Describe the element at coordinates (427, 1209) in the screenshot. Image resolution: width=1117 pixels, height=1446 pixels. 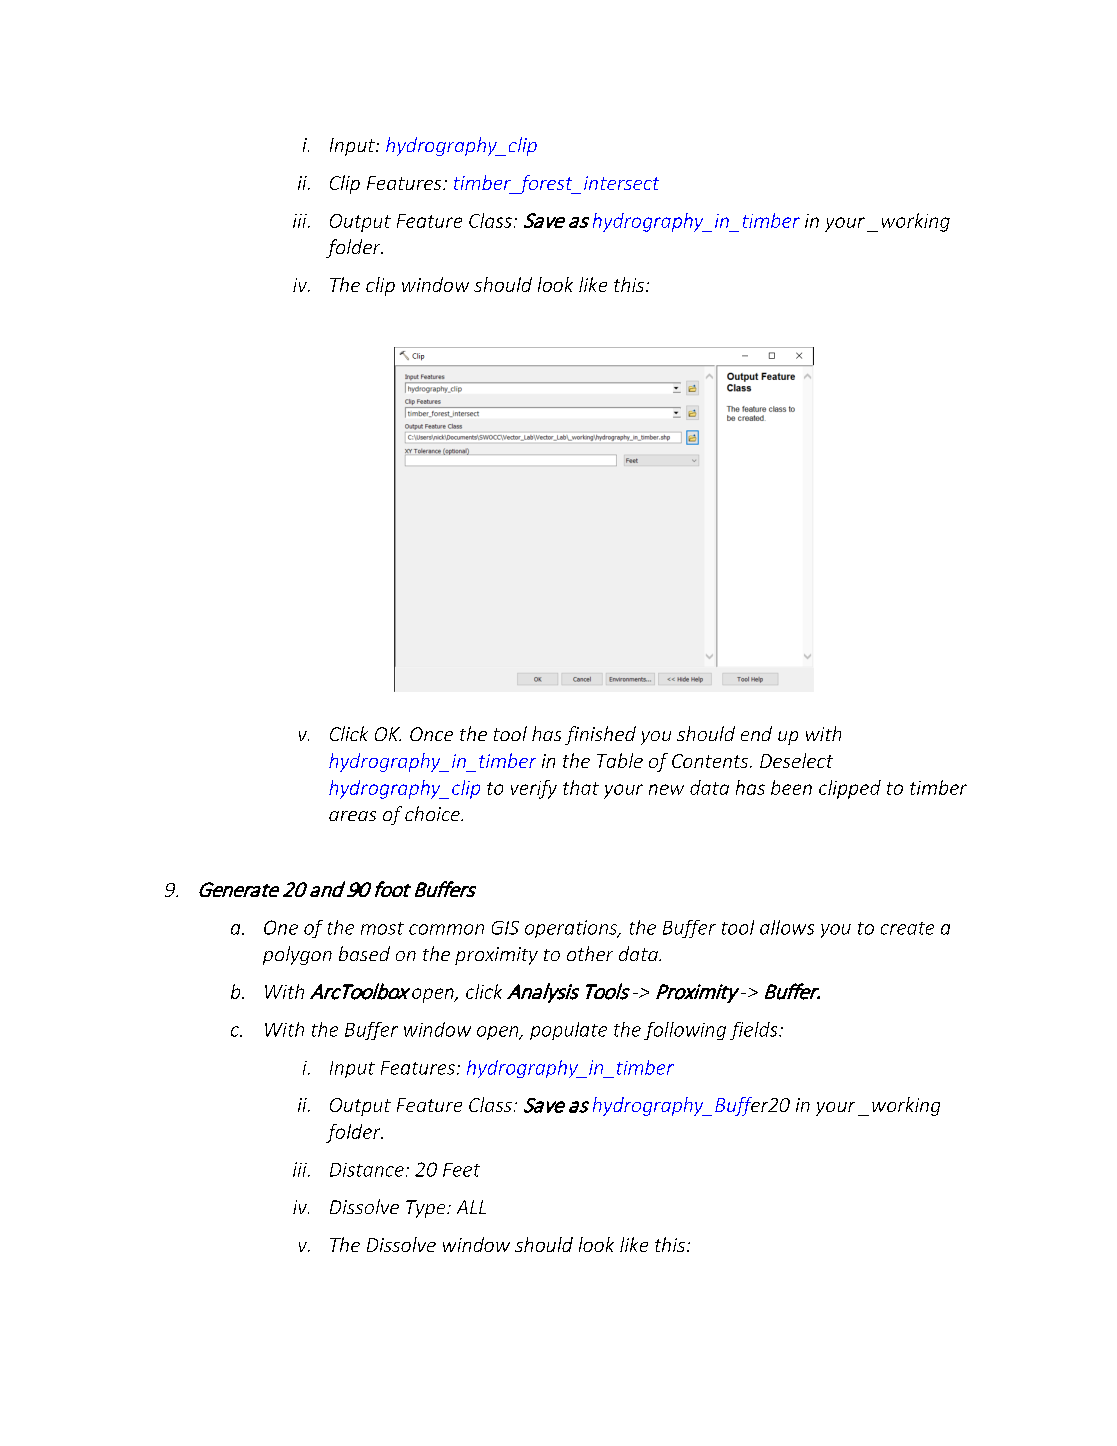
I see `Type` at that location.
